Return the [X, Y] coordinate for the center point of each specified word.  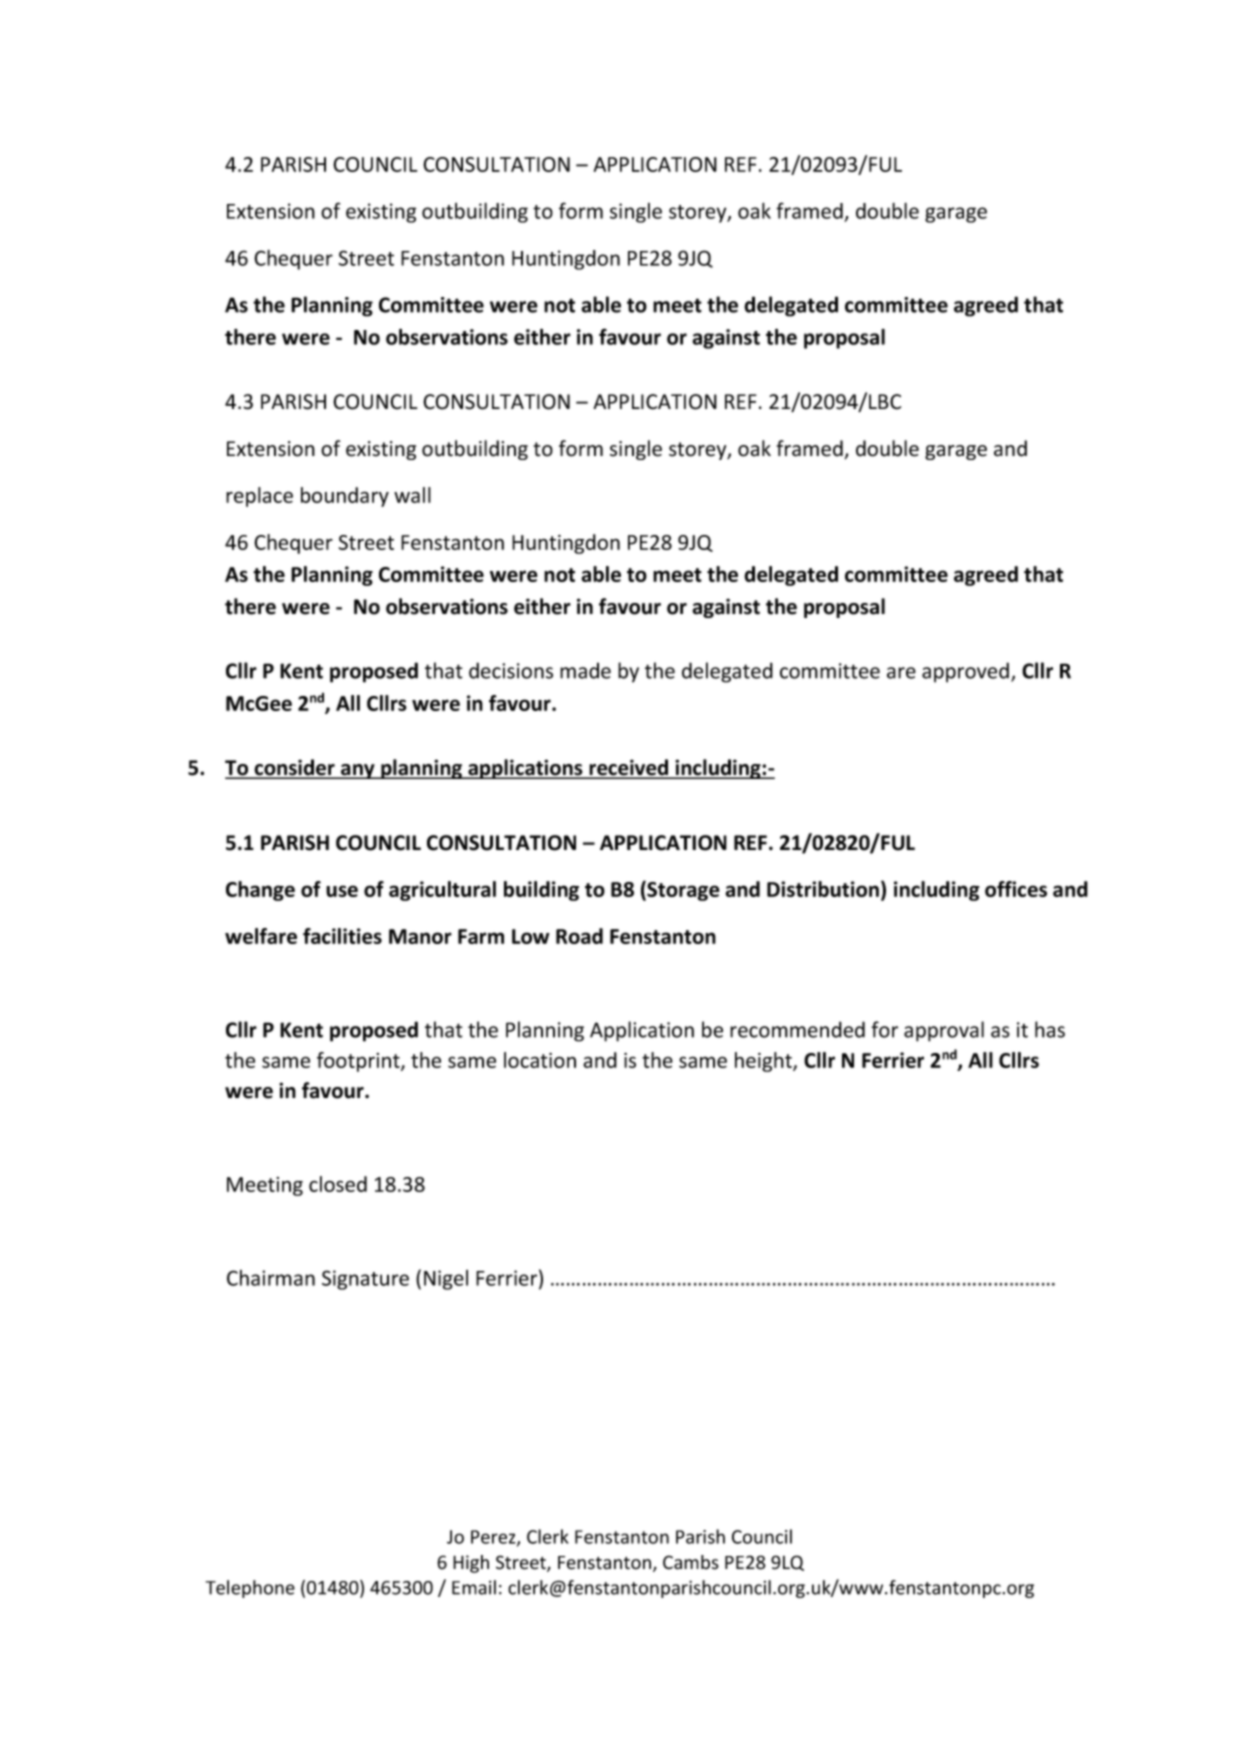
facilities [342, 936]
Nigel [446, 1280]
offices [1016, 889]
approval [944, 1031]
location [540, 1060]
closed [338, 1184]
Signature [365, 1280]
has [1050, 1029]
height [764, 1062]
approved [965, 672]
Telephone [250, 1589]
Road [579, 936]
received [629, 768]
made [585, 670]
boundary [345, 497]
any [358, 771]
